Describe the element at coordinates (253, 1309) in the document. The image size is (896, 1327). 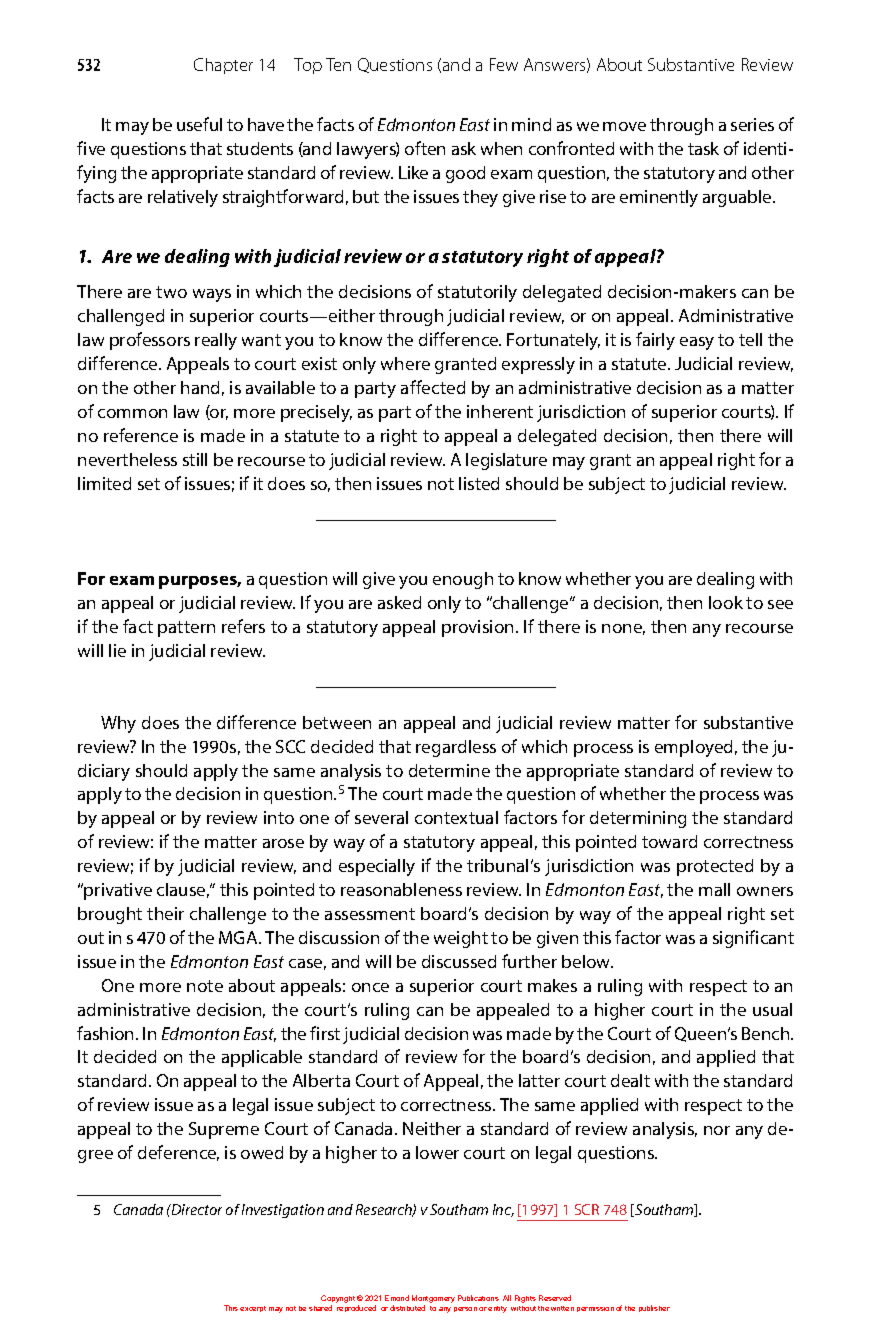
I see `excerpt` at that location.
